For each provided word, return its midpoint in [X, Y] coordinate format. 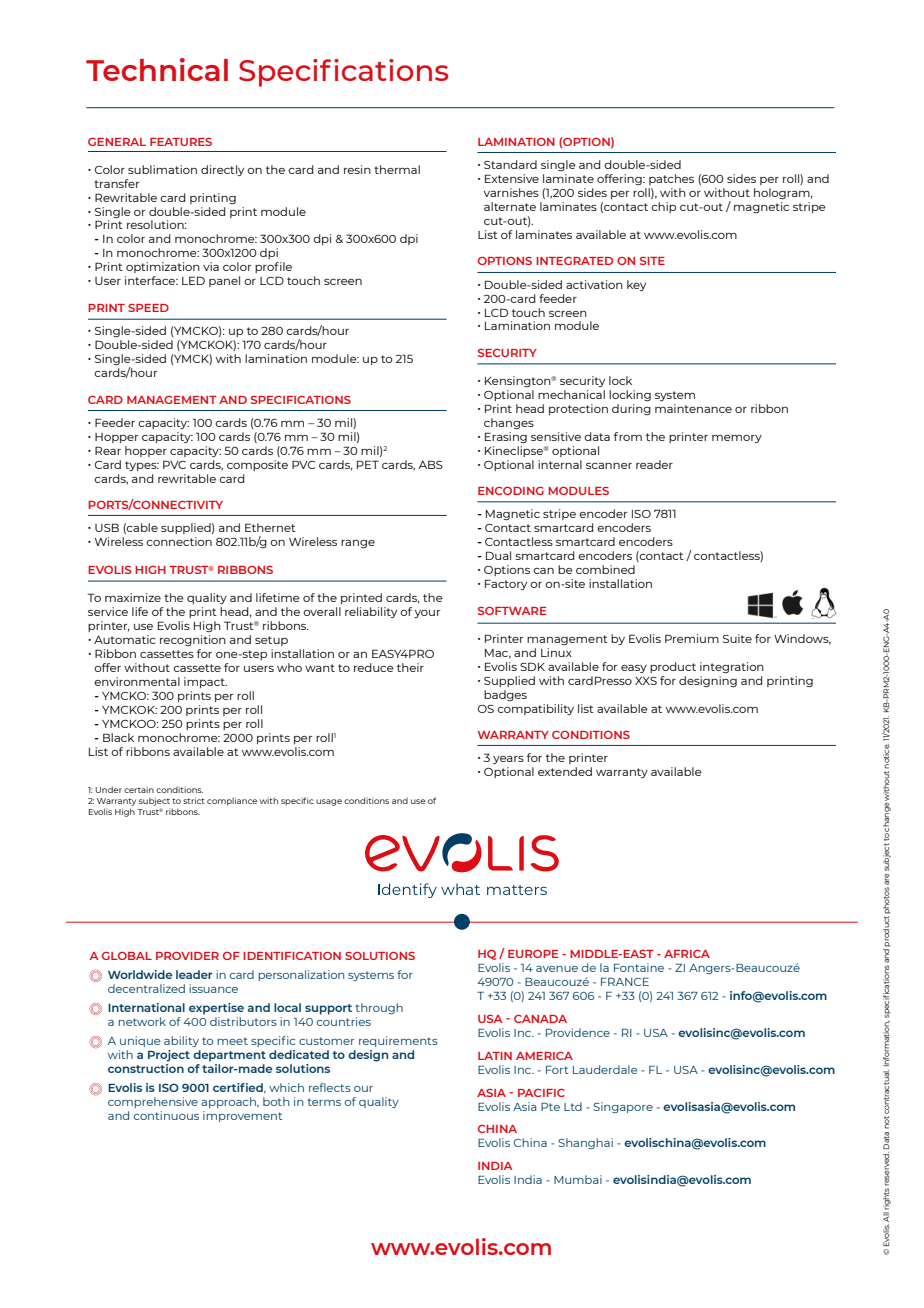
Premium [692, 638]
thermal [397, 169]
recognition [193, 640]
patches [671, 179]
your [427, 614]
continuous [166, 1115]
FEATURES [181, 142]
